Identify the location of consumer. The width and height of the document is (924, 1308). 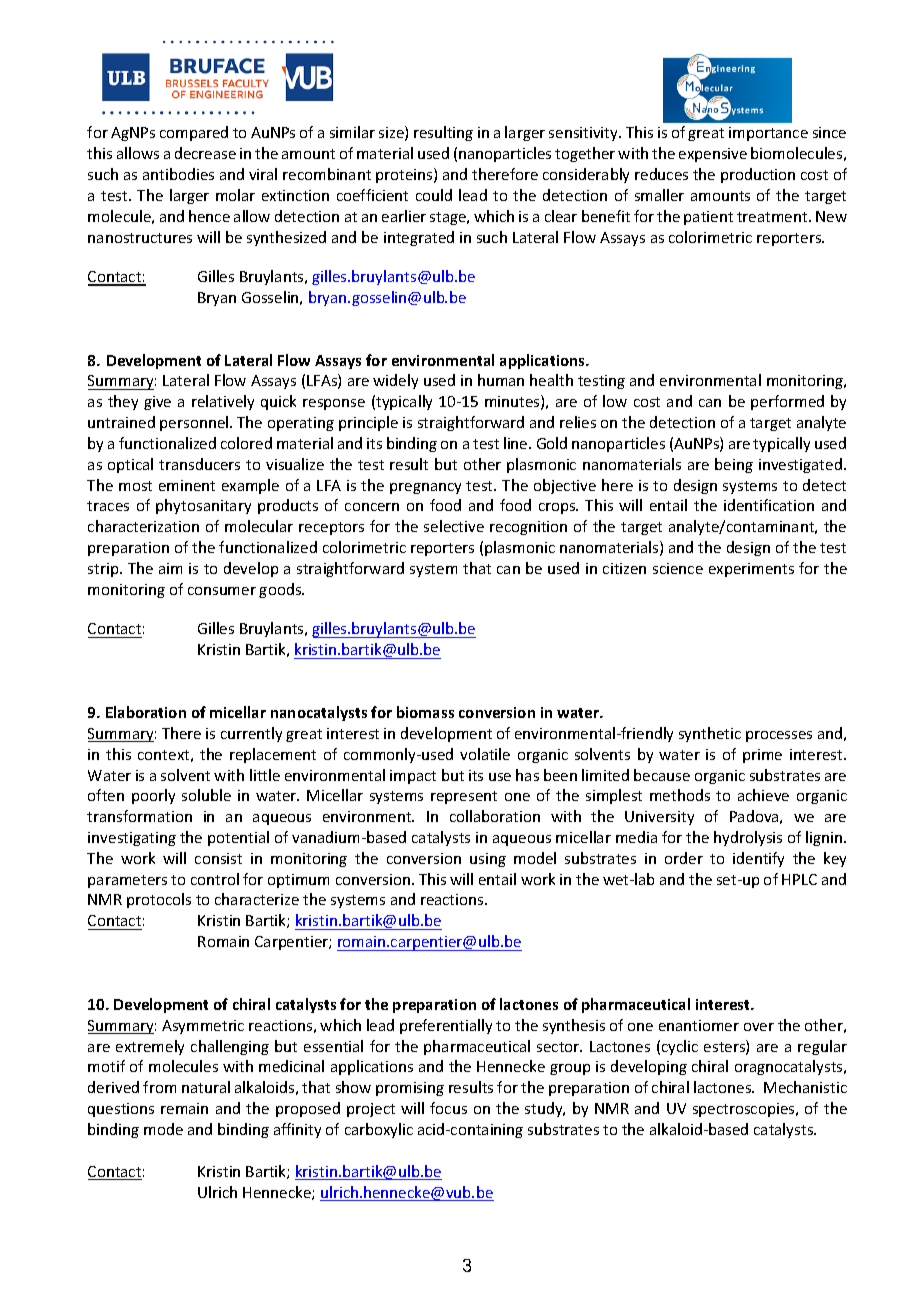
(222, 591).
